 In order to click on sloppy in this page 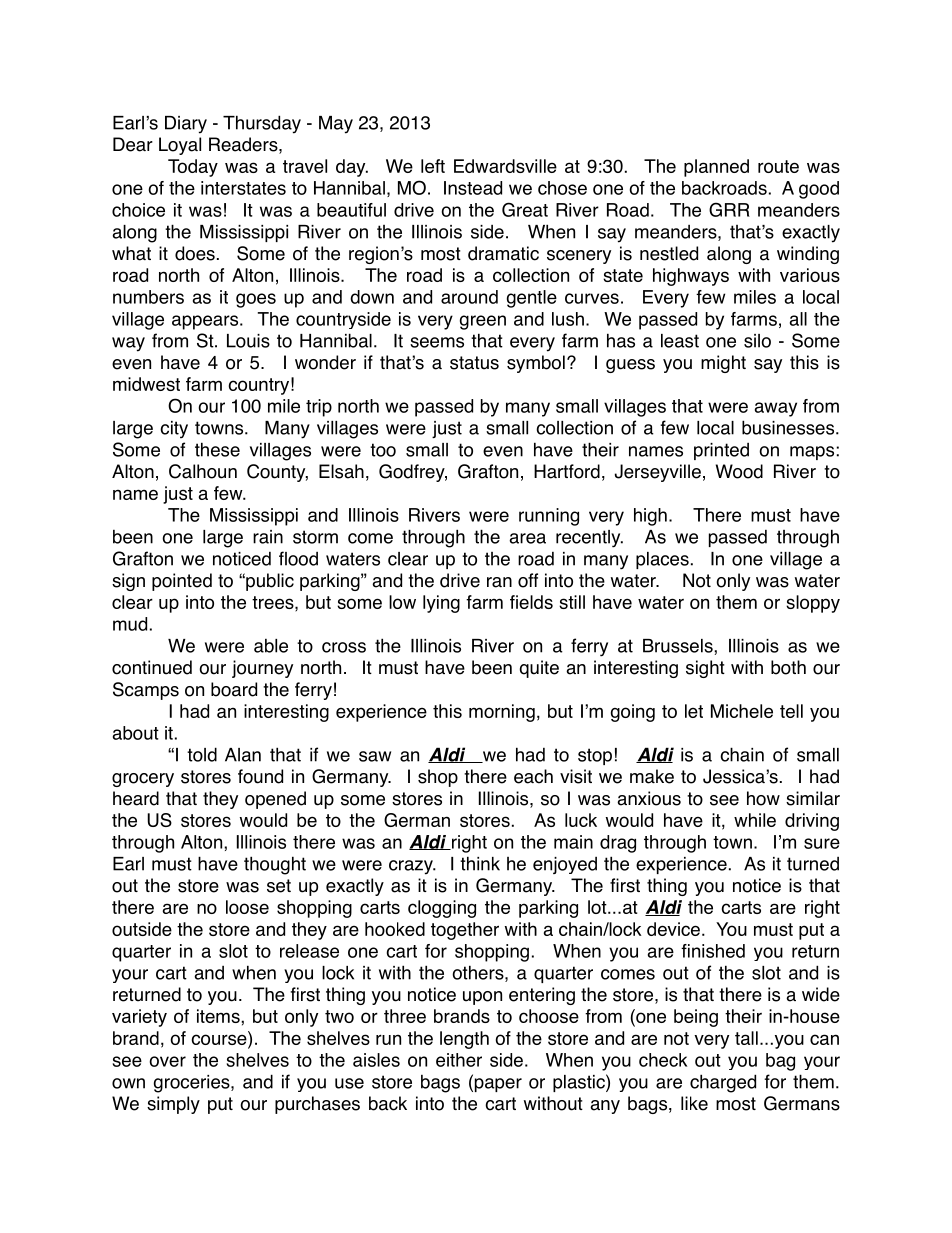, I will do `click(813, 604)`.
